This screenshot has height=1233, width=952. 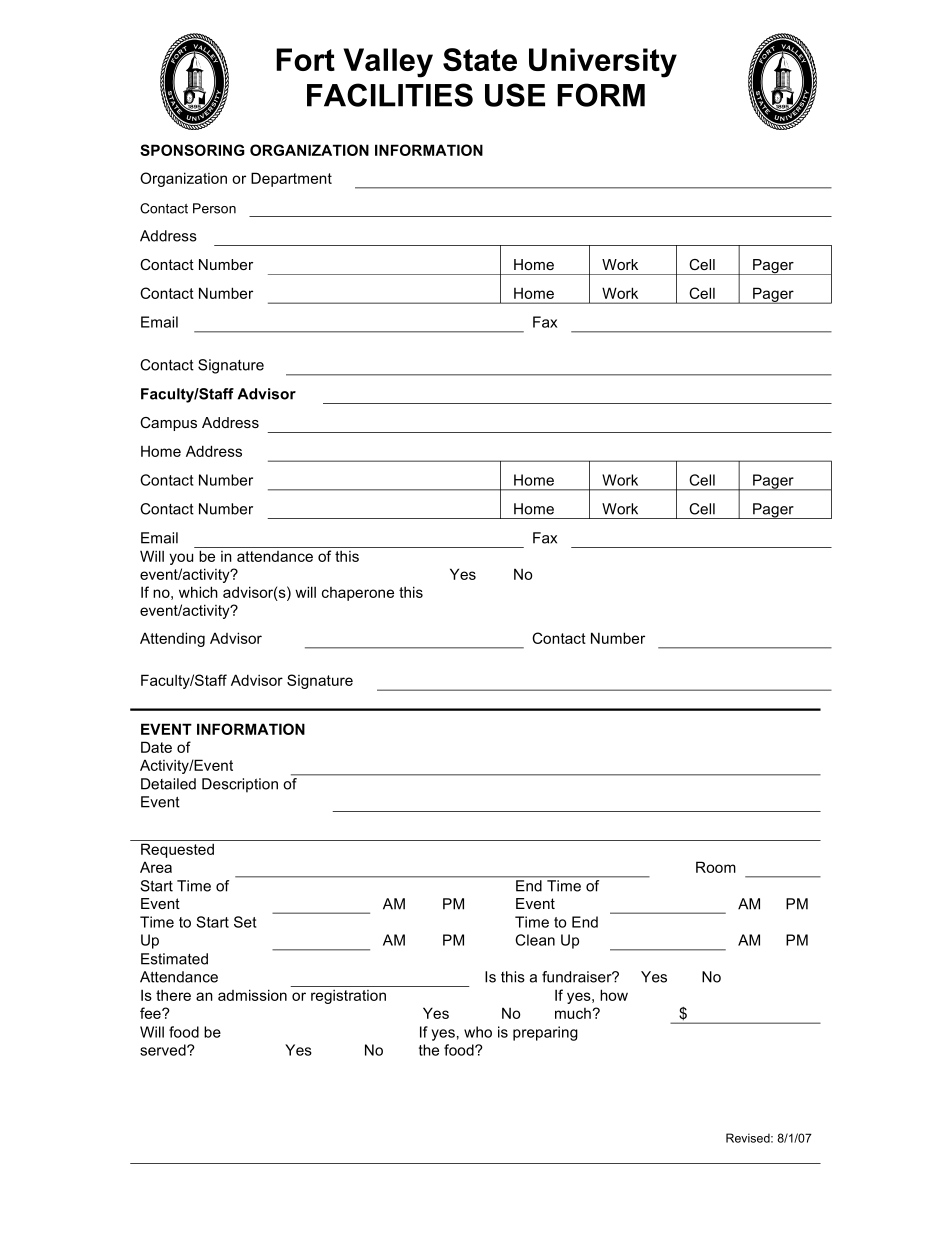 I want to click on who, so click(x=478, y=1032).
